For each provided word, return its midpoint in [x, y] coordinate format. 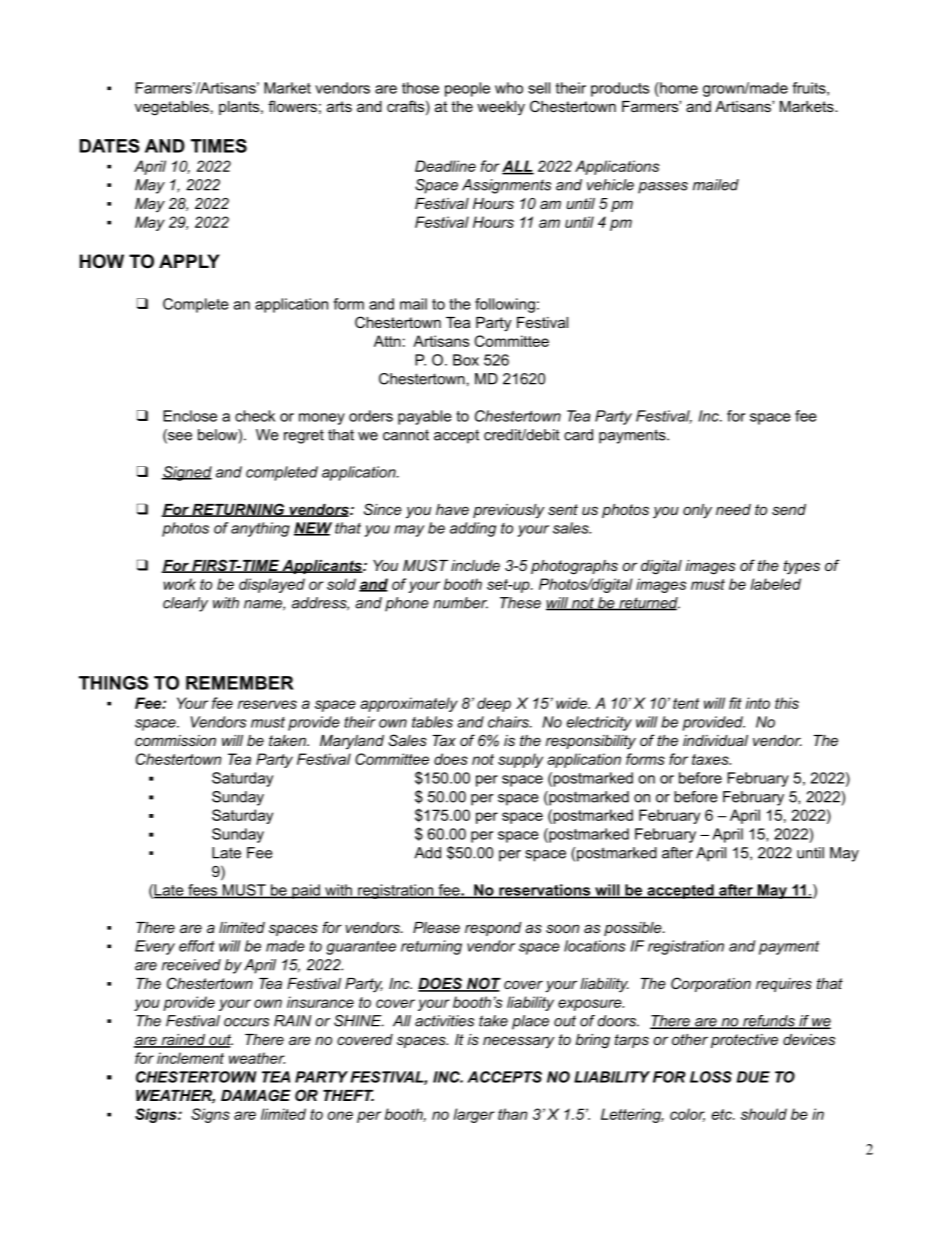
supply [520, 760]
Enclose [190, 416]
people [467, 89]
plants [240, 108]
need [733, 509]
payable [425, 417]
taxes [711, 759]
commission [175, 740]
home [678, 88]
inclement [190, 1058]
